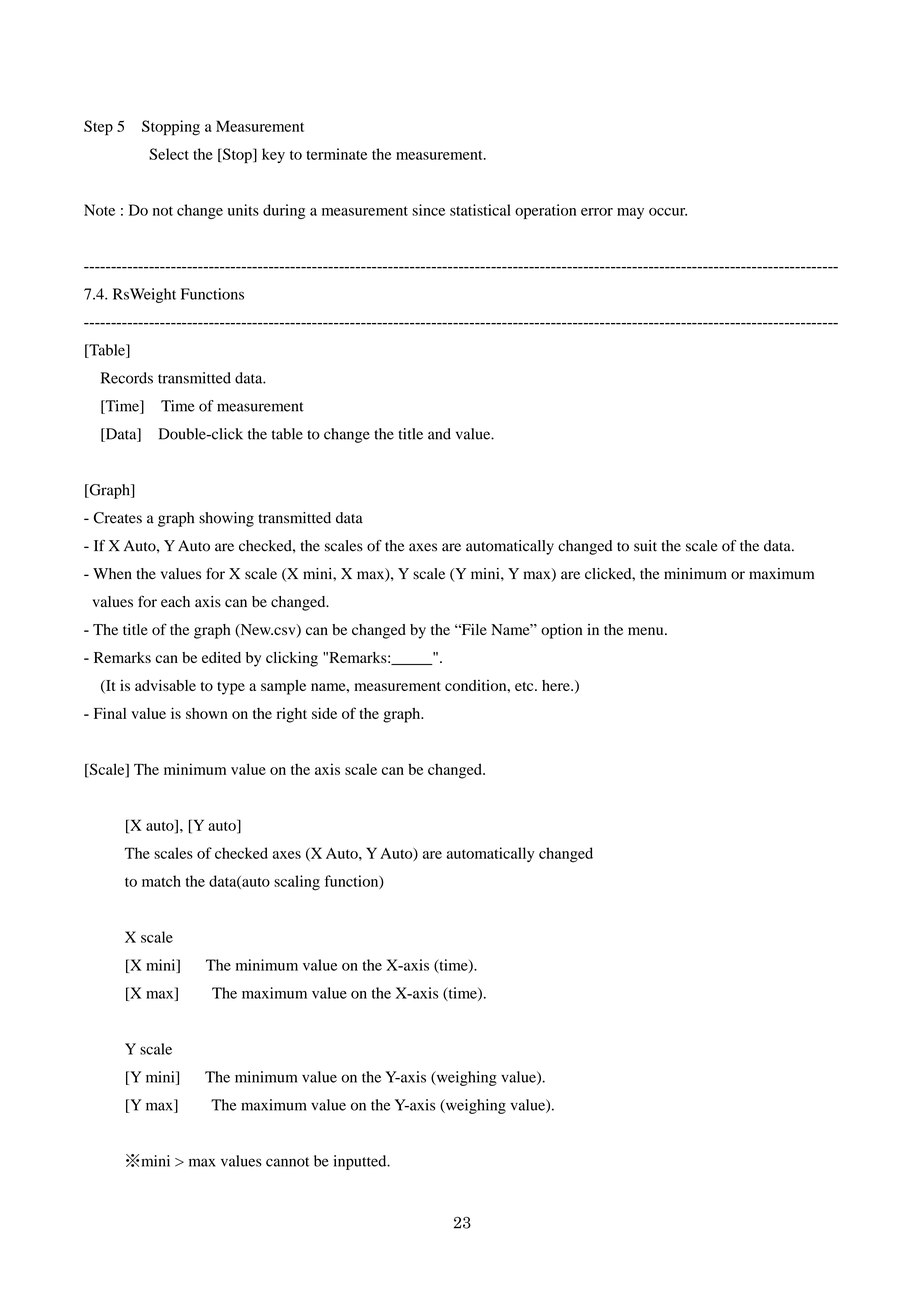  Describe the element at coordinates (297, 883) in the screenshot. I see `scaling` at that location.
